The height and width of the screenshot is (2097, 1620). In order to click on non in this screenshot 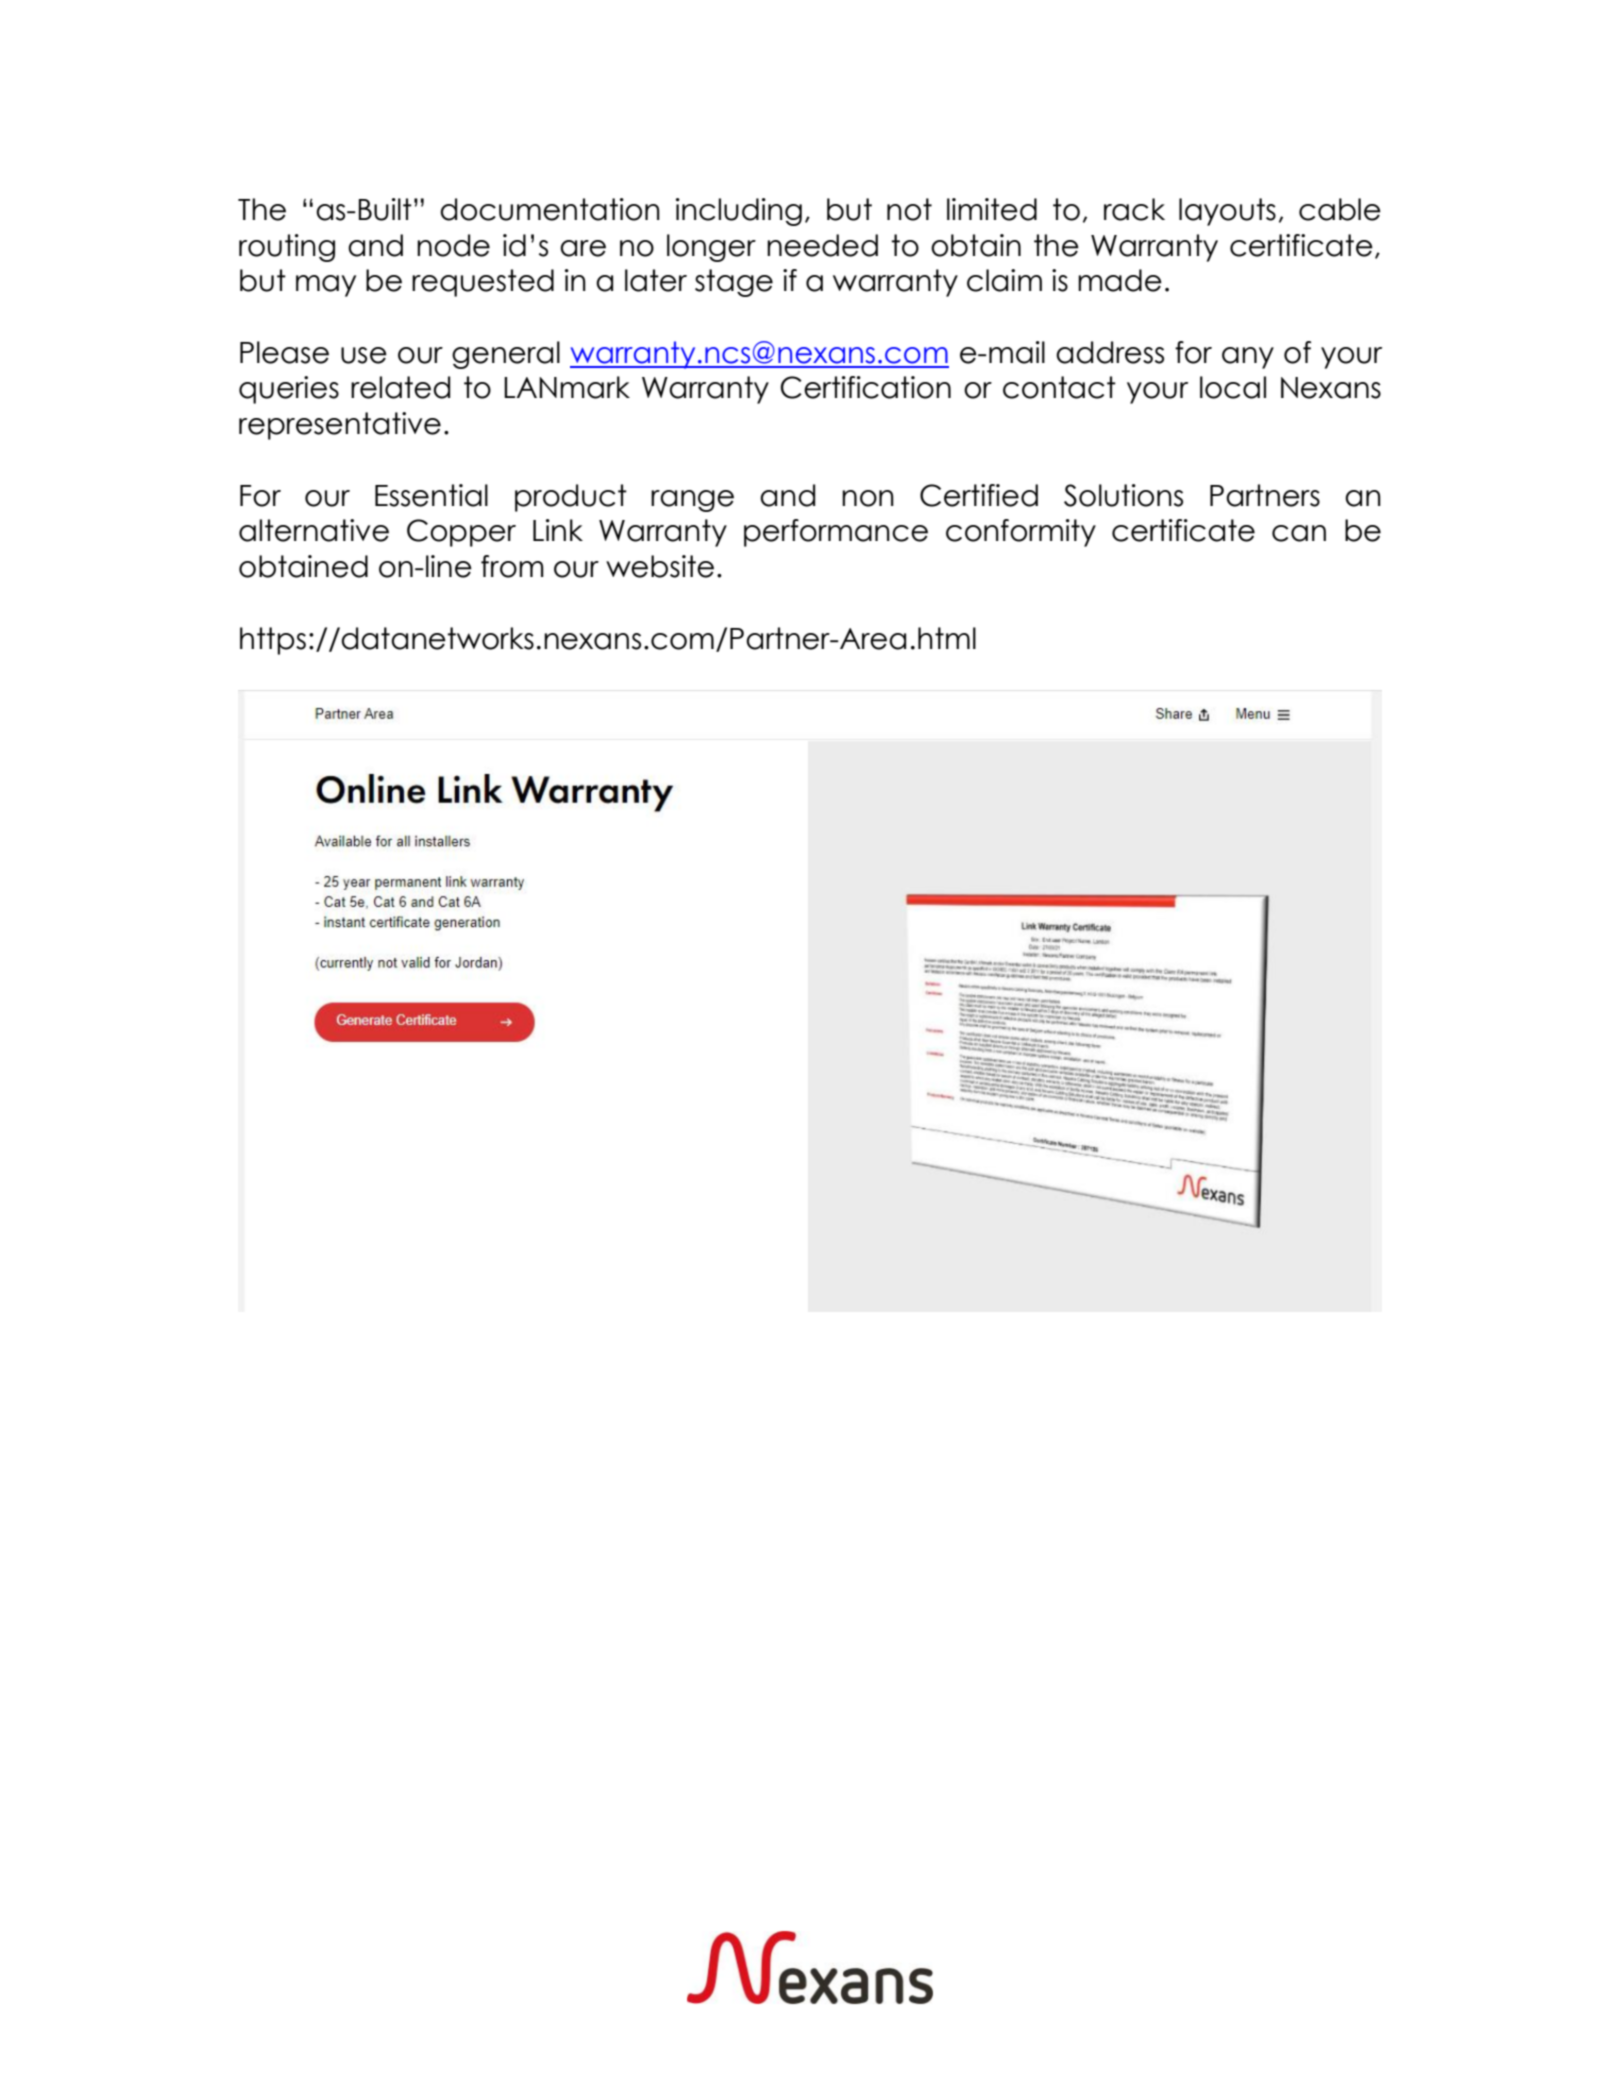, I will do `click(868, 498)`.
